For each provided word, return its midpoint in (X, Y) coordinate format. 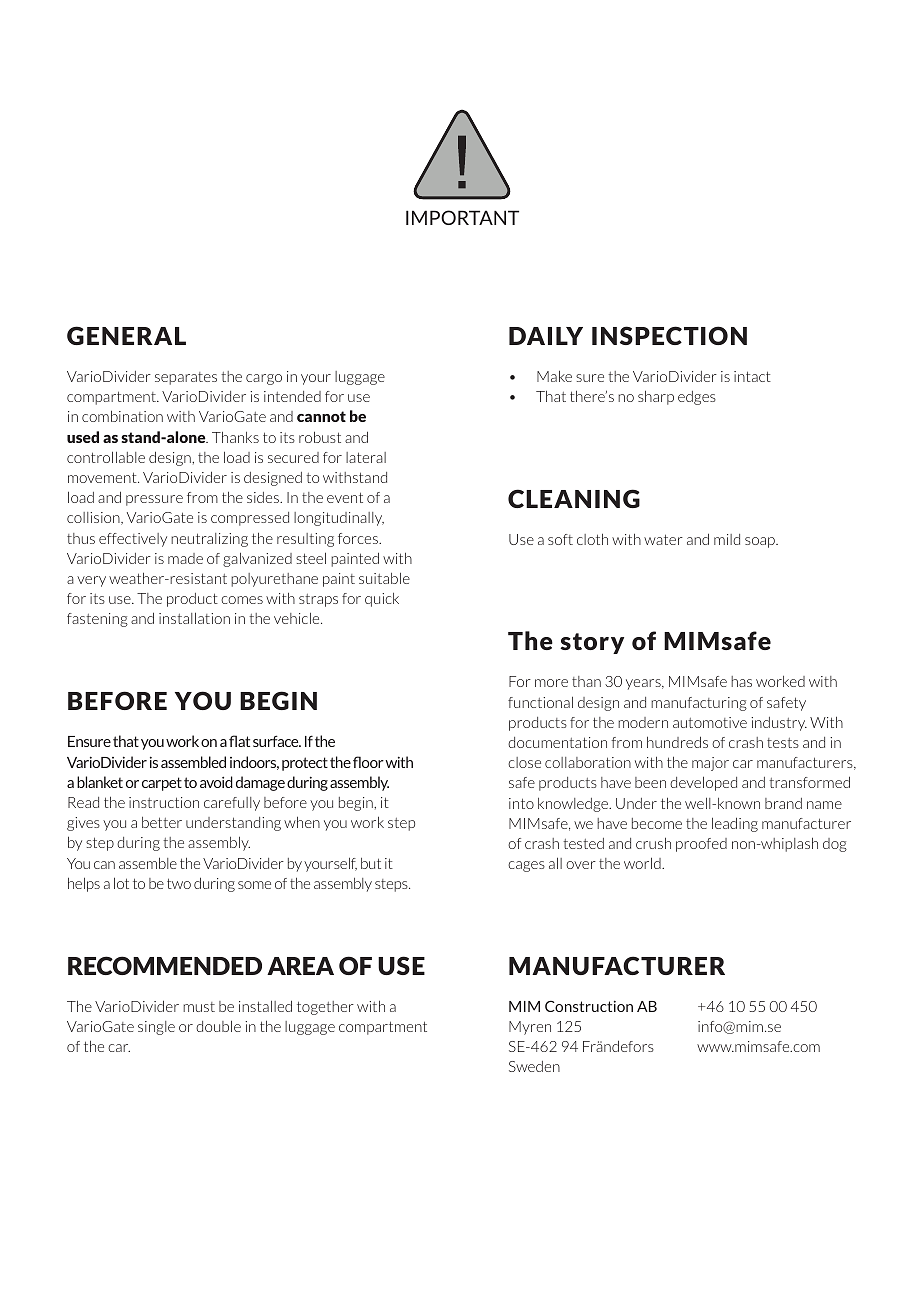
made (185, 558)
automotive (710, 722)
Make (554, 376)
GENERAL (126, 335)
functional (540, 702)
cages (526, 866)
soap (761, 542)
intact (752, 376)
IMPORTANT (462, 217)
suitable (384, 578)
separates (186, 378)
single (156, 1028)
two (179, 883)
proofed (701, 845)
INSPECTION (669, 335)
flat (239, 741)
